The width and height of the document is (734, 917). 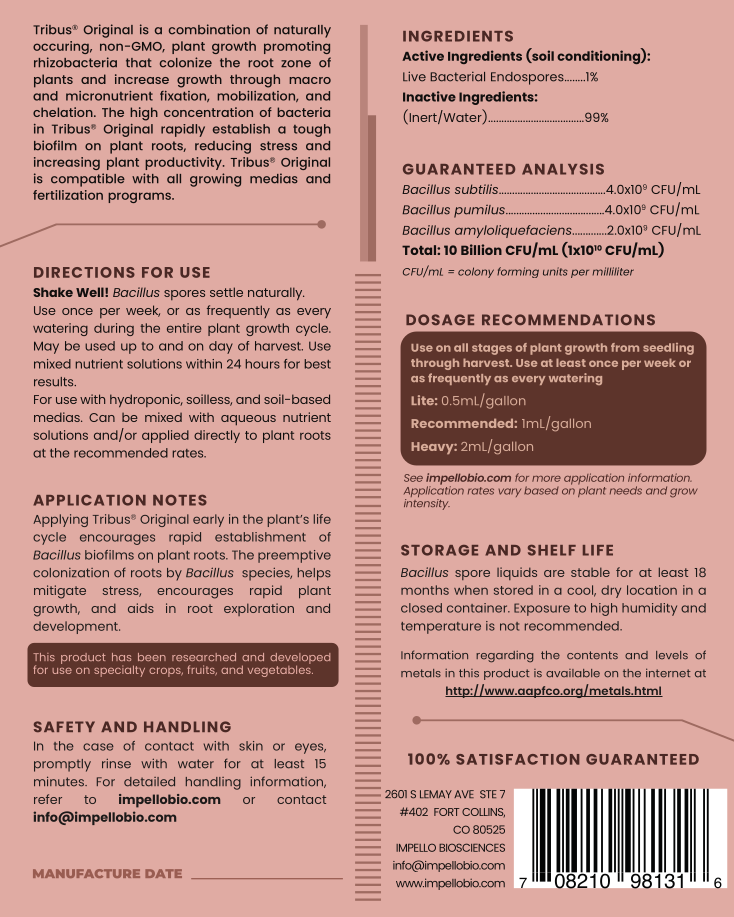 What do you see at coordinates (563, 169) in the document?
I see `ANALYSIS` at bounding box center [563, 169].
